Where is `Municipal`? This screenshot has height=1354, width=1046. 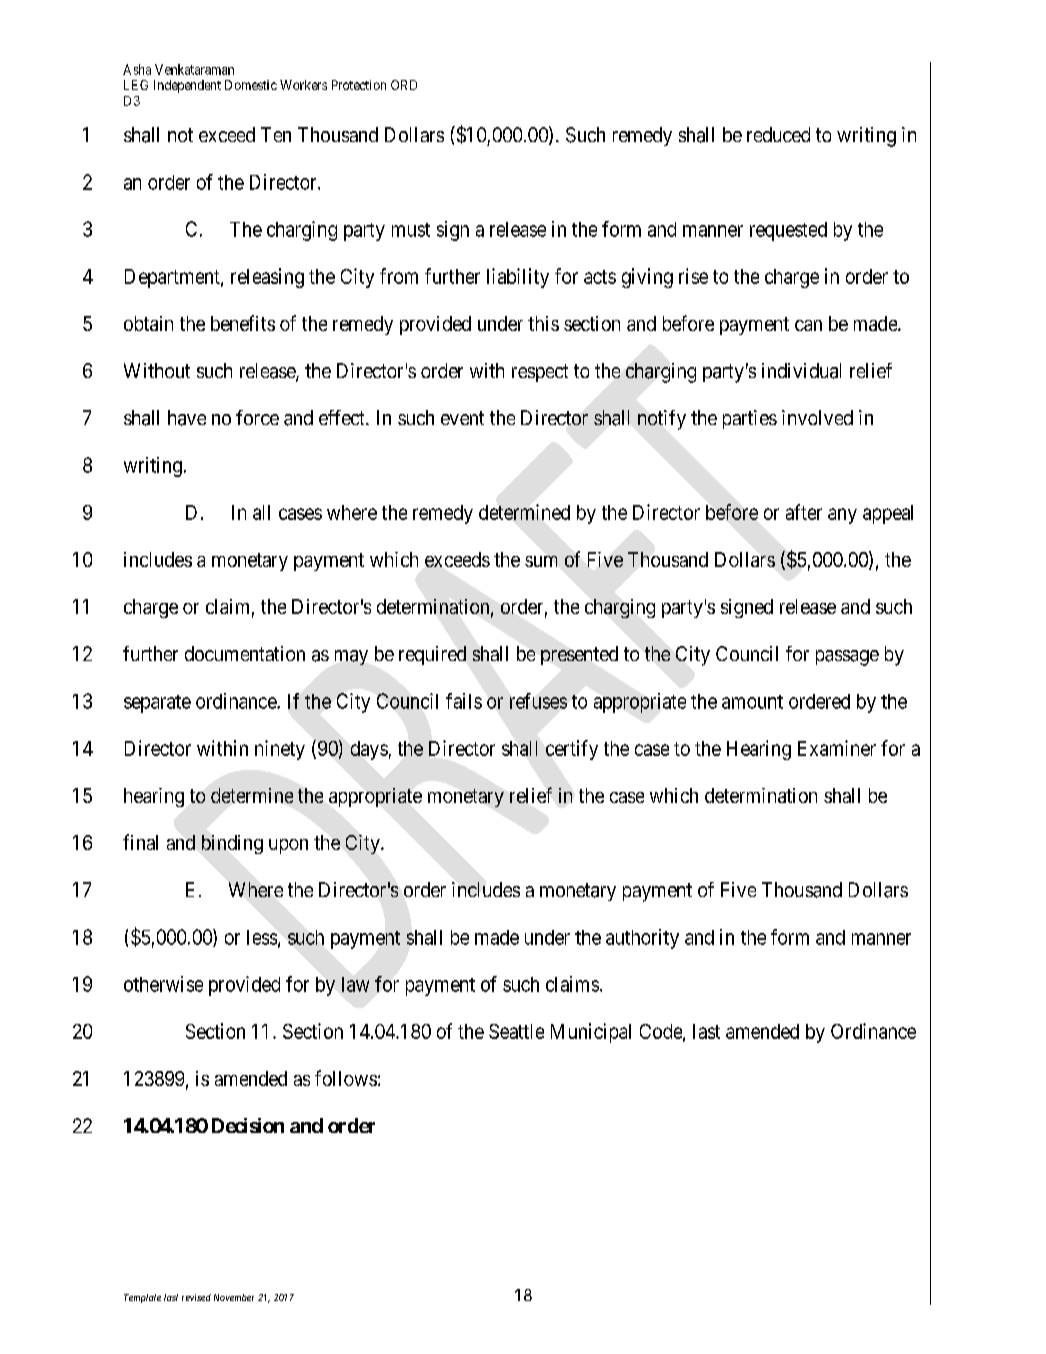 Municipal is located at coordinates (591, 1033).
